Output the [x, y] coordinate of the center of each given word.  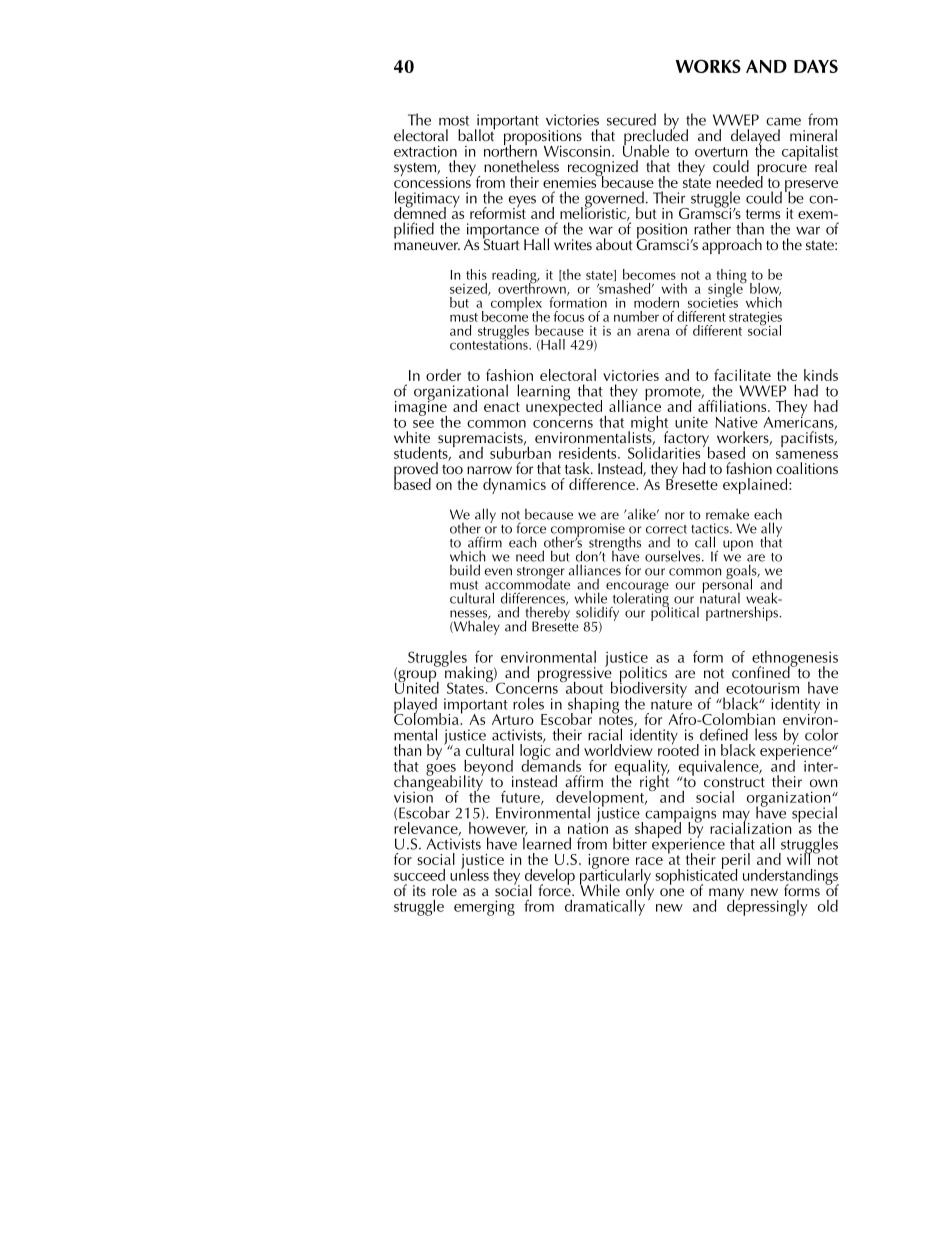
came [783, 121]
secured [631, 119]
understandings [791, 878]
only [640, 892]
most [454, 121]
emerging [484, 908]
